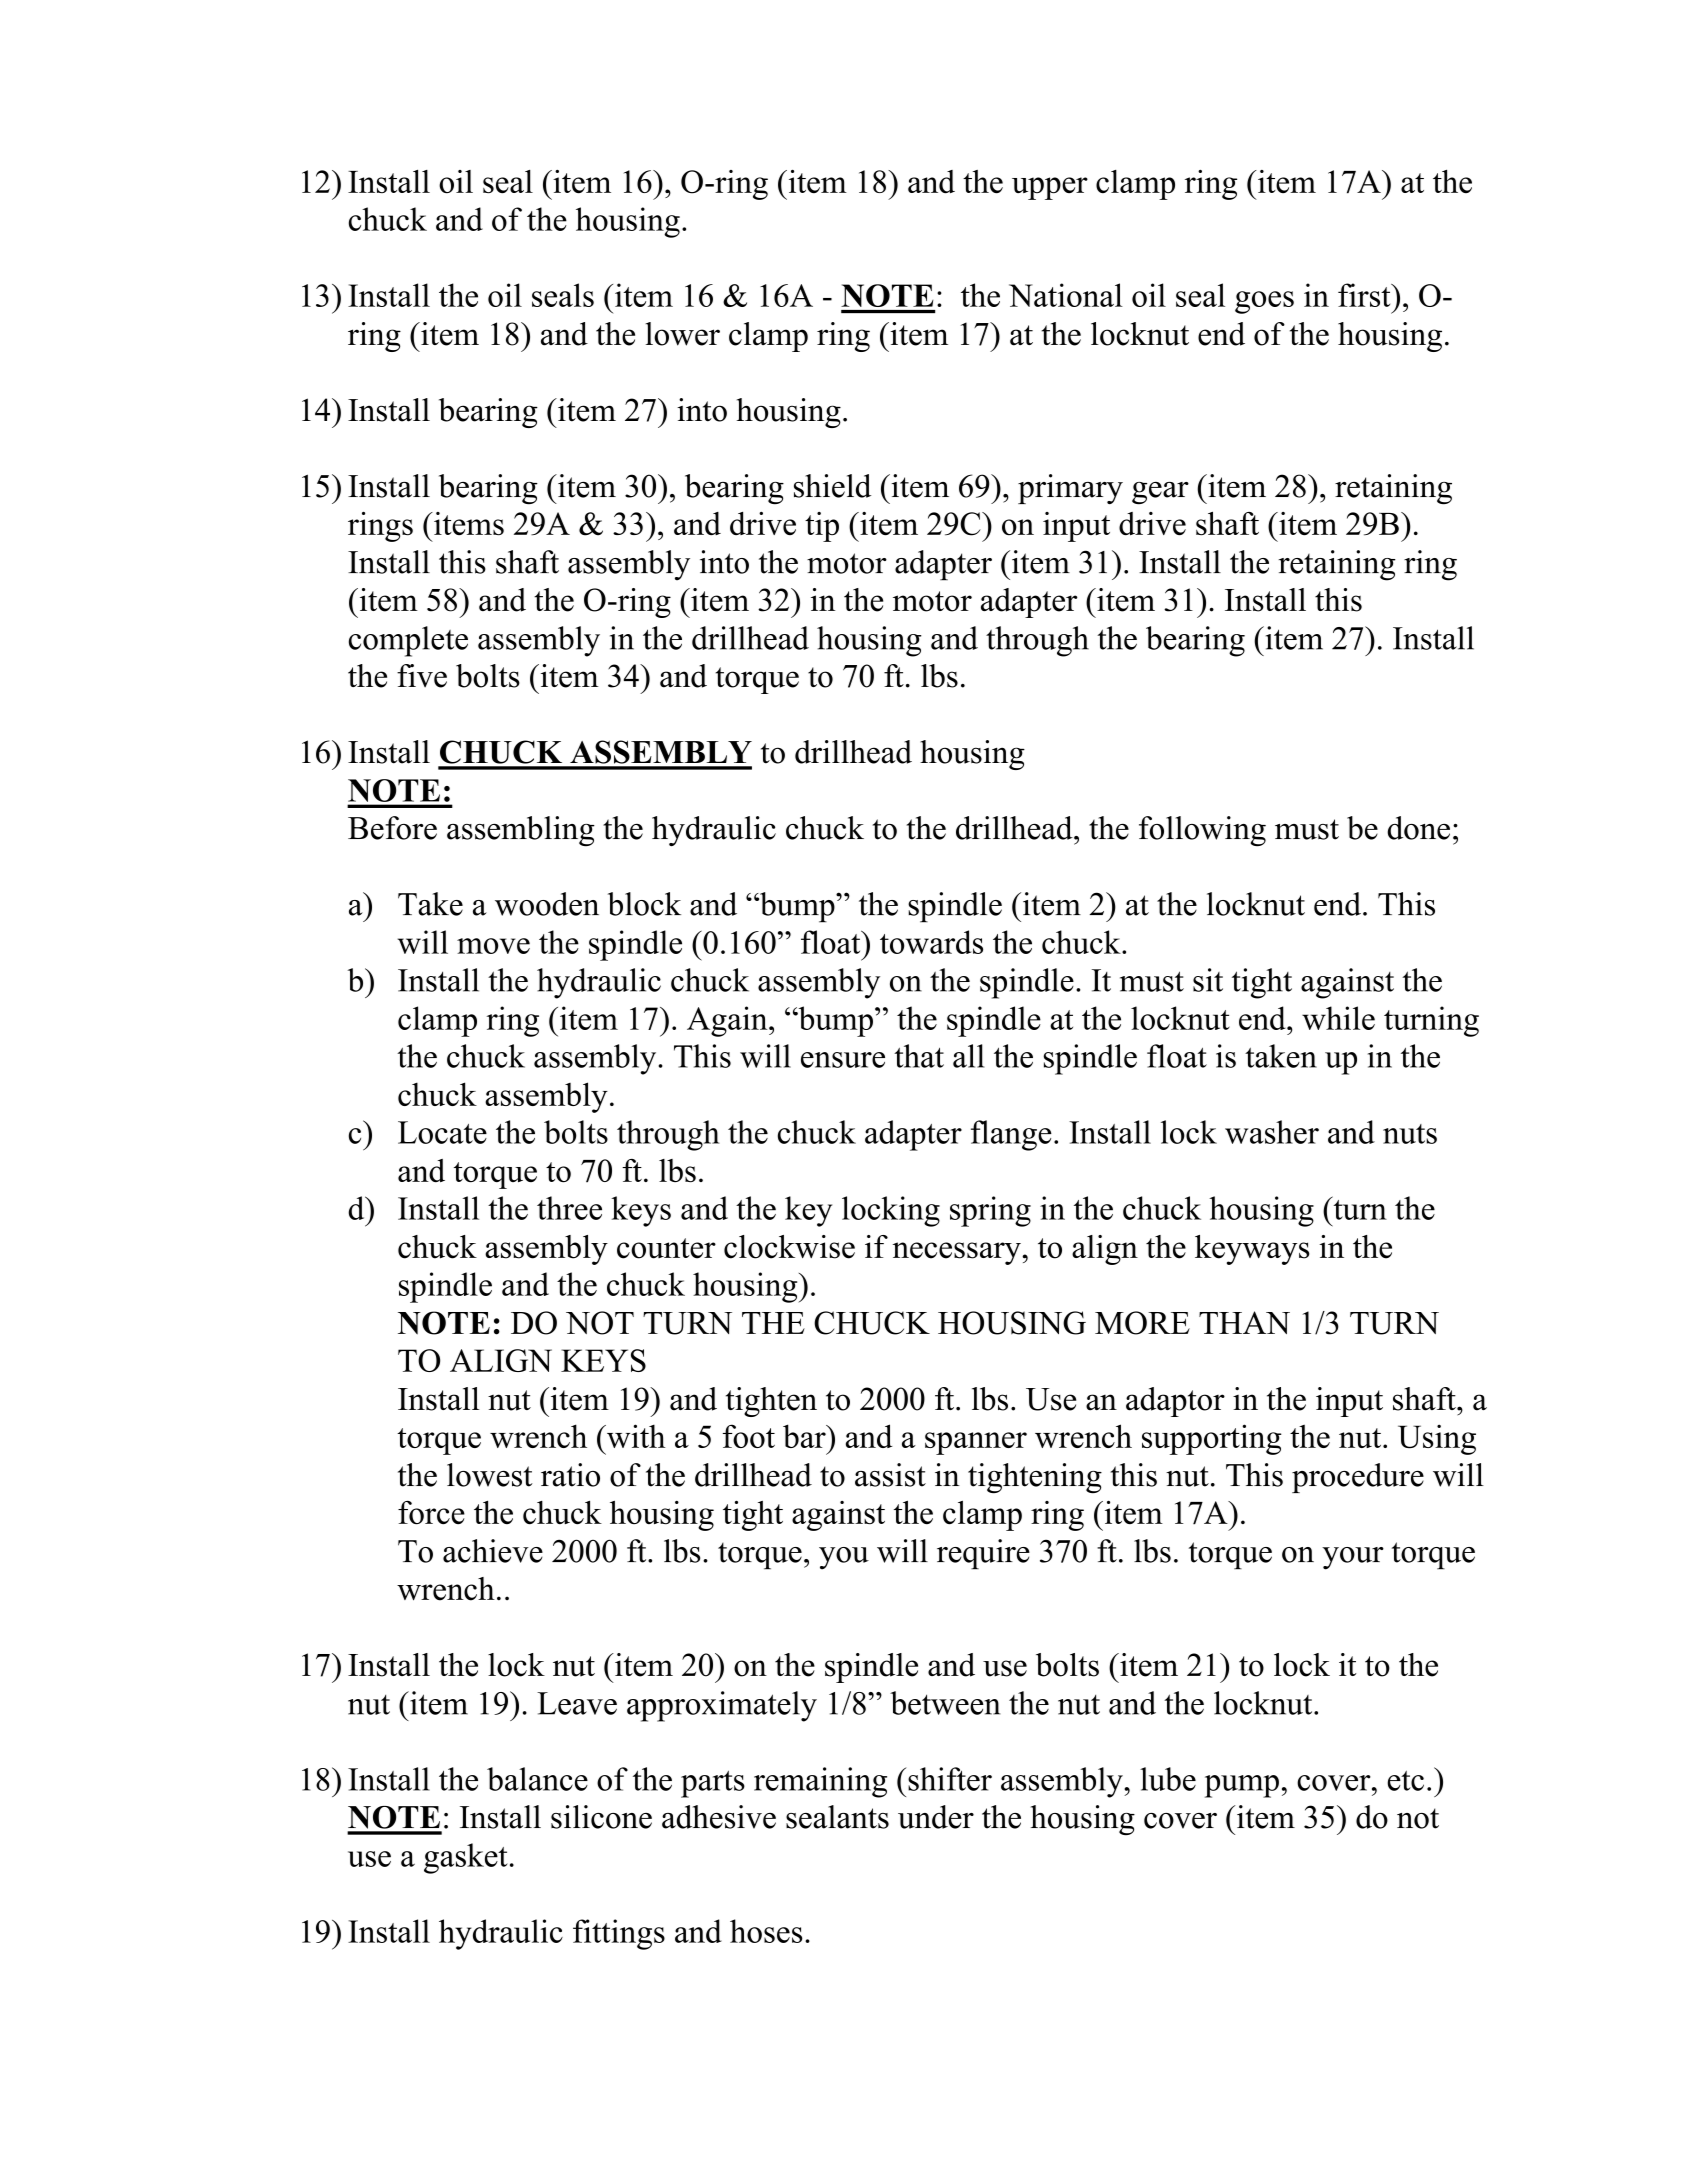 Image resolution: width=1687 pixels, height=2183 pixels. Describe the element at coordinates (1264, 302) in the screenshot. I see `goes` at that location.
